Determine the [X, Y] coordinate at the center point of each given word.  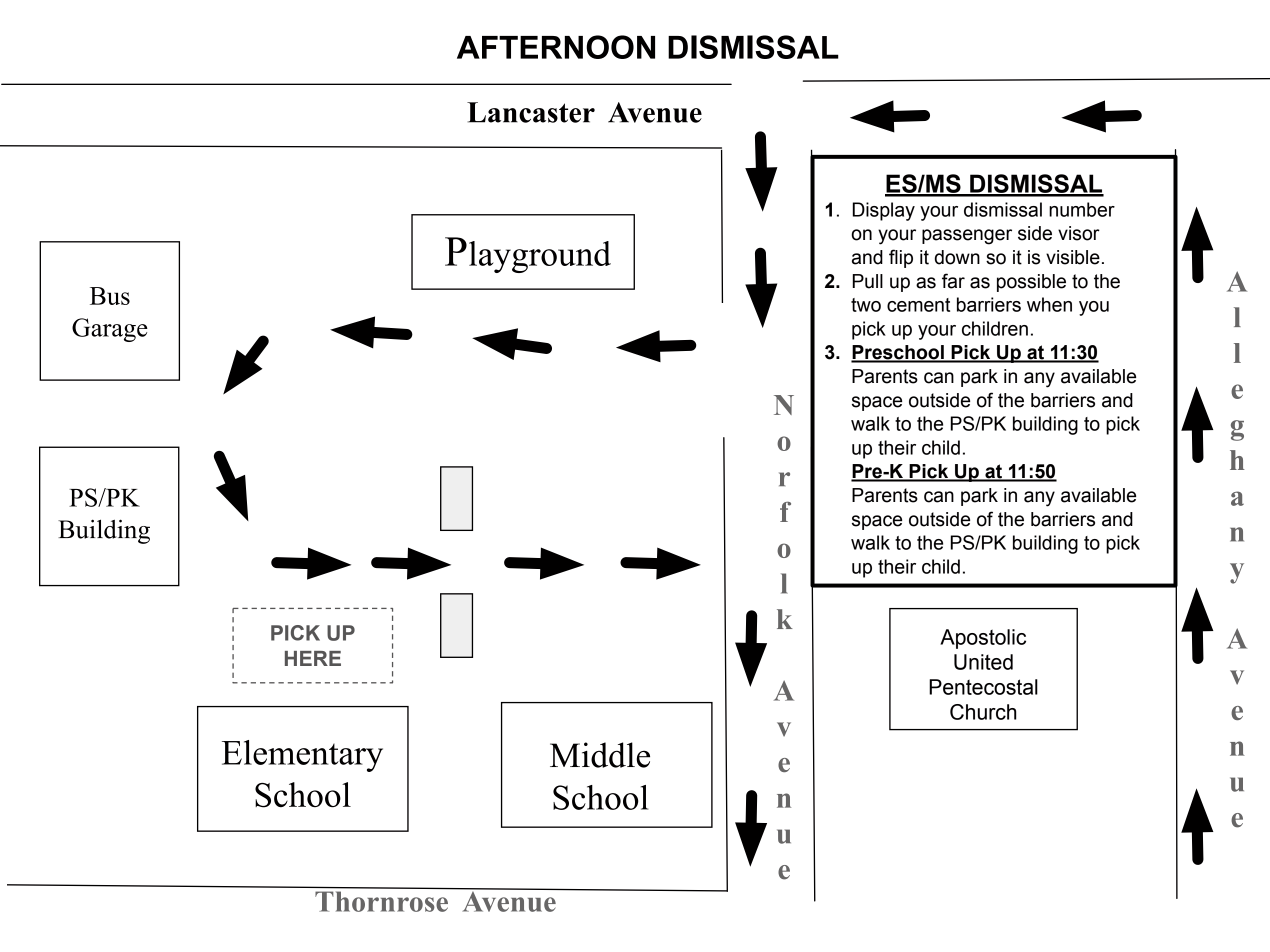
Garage [110, 330]
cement [918, 305]
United [983, 662]
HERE [313, 658]
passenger [967, 237]
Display [884, 211]
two [866, 305]
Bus [110, 296]
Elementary [302, 756]
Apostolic [983, 639]
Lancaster [531, 112]
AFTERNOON [556, 47]
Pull [868, 281]
